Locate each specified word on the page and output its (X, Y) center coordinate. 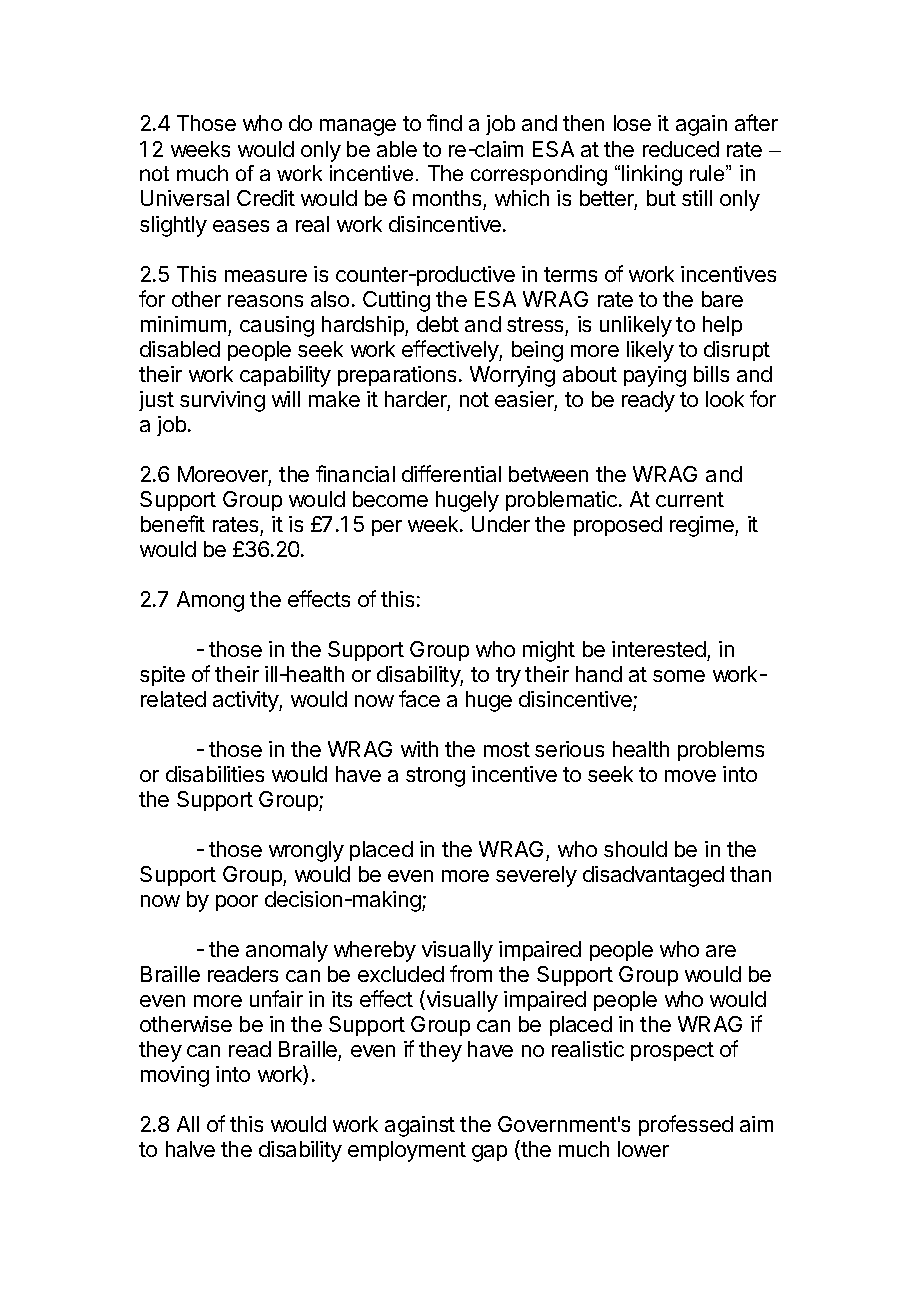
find (444, 122)
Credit (266, 198)
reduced (681, 149)
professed (686, 1125)
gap (489, 1153)
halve (190, 1149)
